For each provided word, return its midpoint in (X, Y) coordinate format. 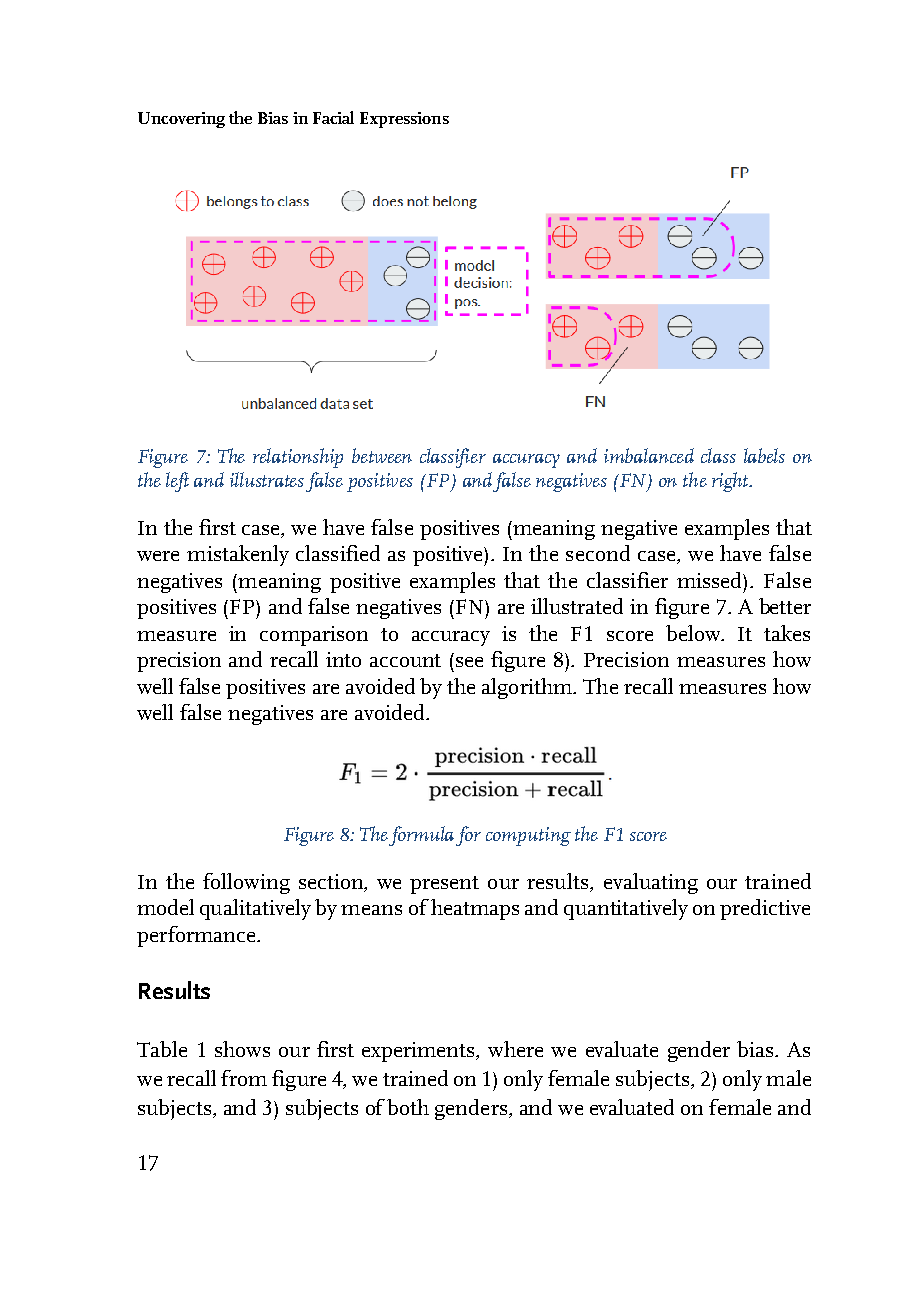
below (694, 633)
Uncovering (181, 120)
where (515, 1049)
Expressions (404, 120)
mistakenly (238, 555)
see (469, 662)
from (244, 1078)
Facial (333, 117)
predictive (765, 909)
